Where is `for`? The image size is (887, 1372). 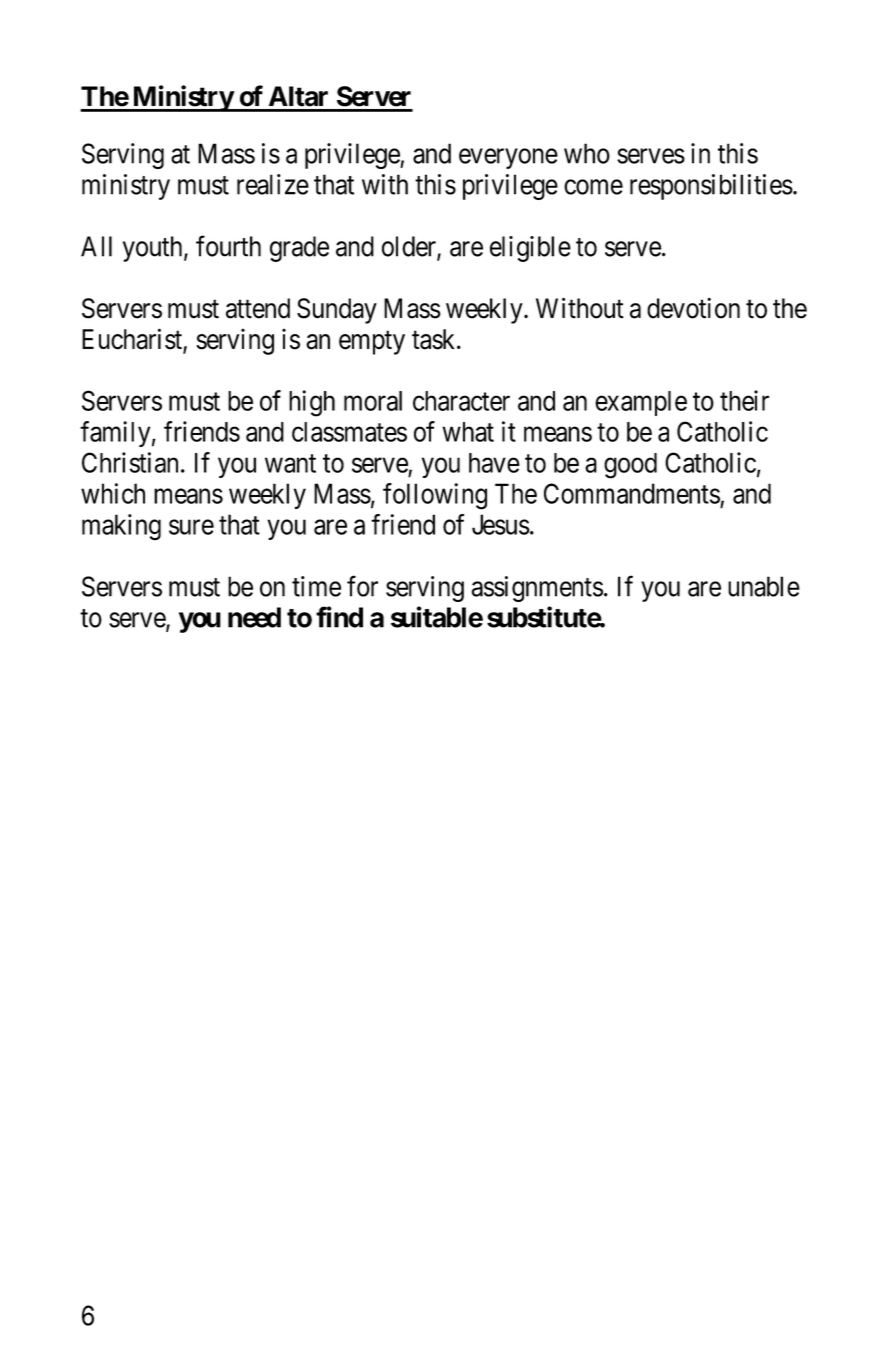 for is located at coordinates (362, 586).
